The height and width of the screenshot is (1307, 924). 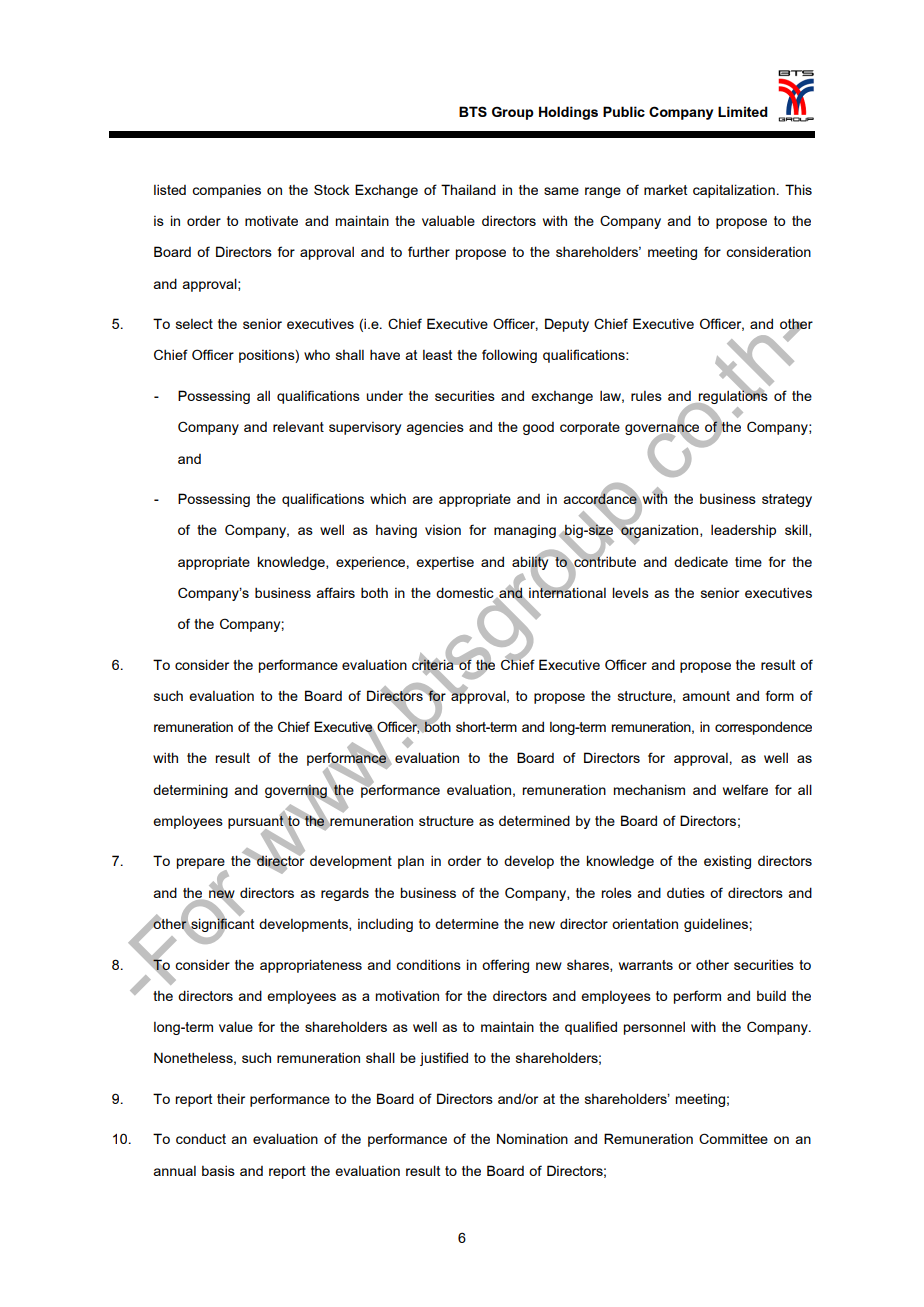 I want to click on conduct, so click(x=201, y=1138).
